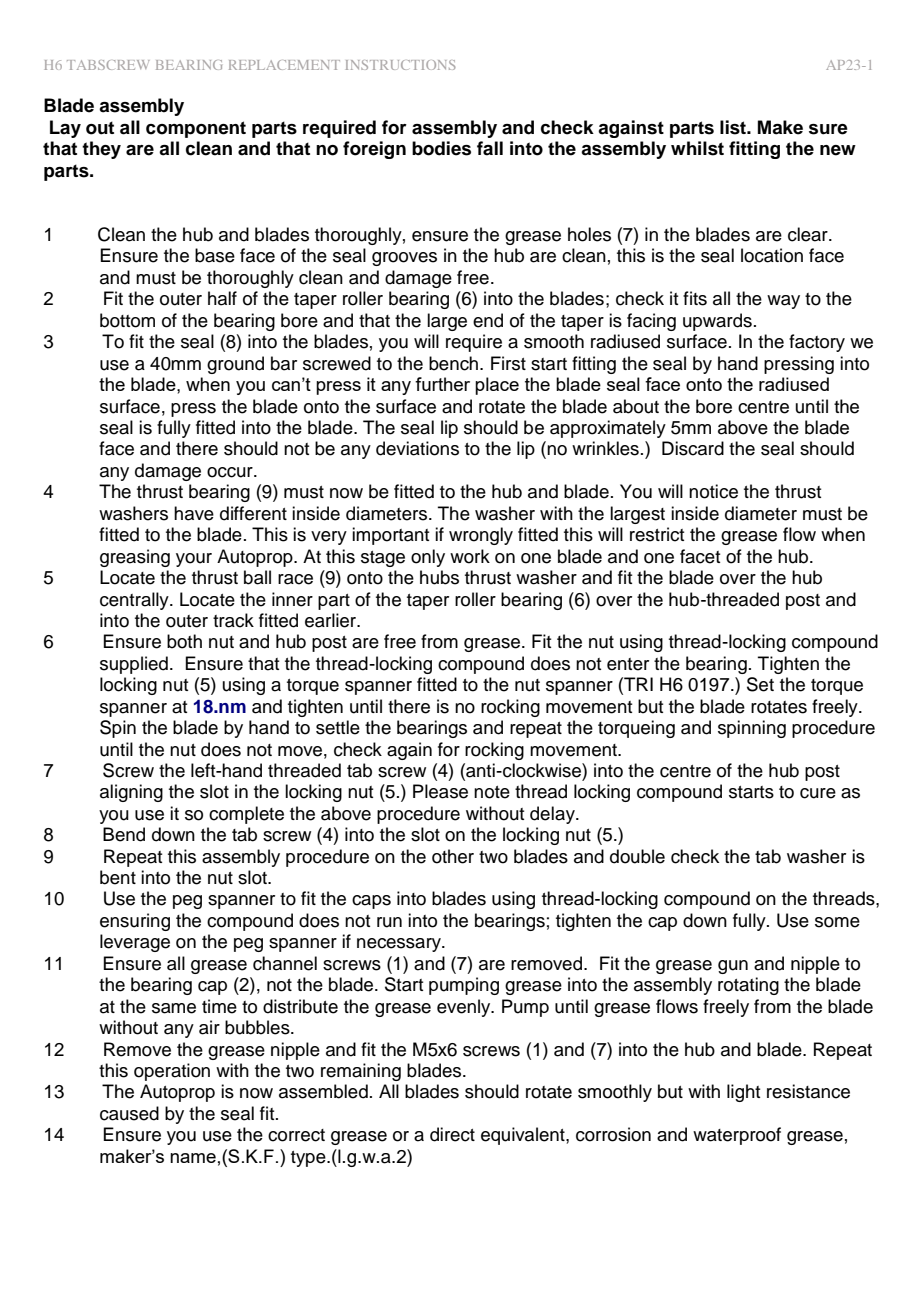  What do you see at coordinates (490, 148) in the image?
I see `fall` at bounding box center [490, 148].
